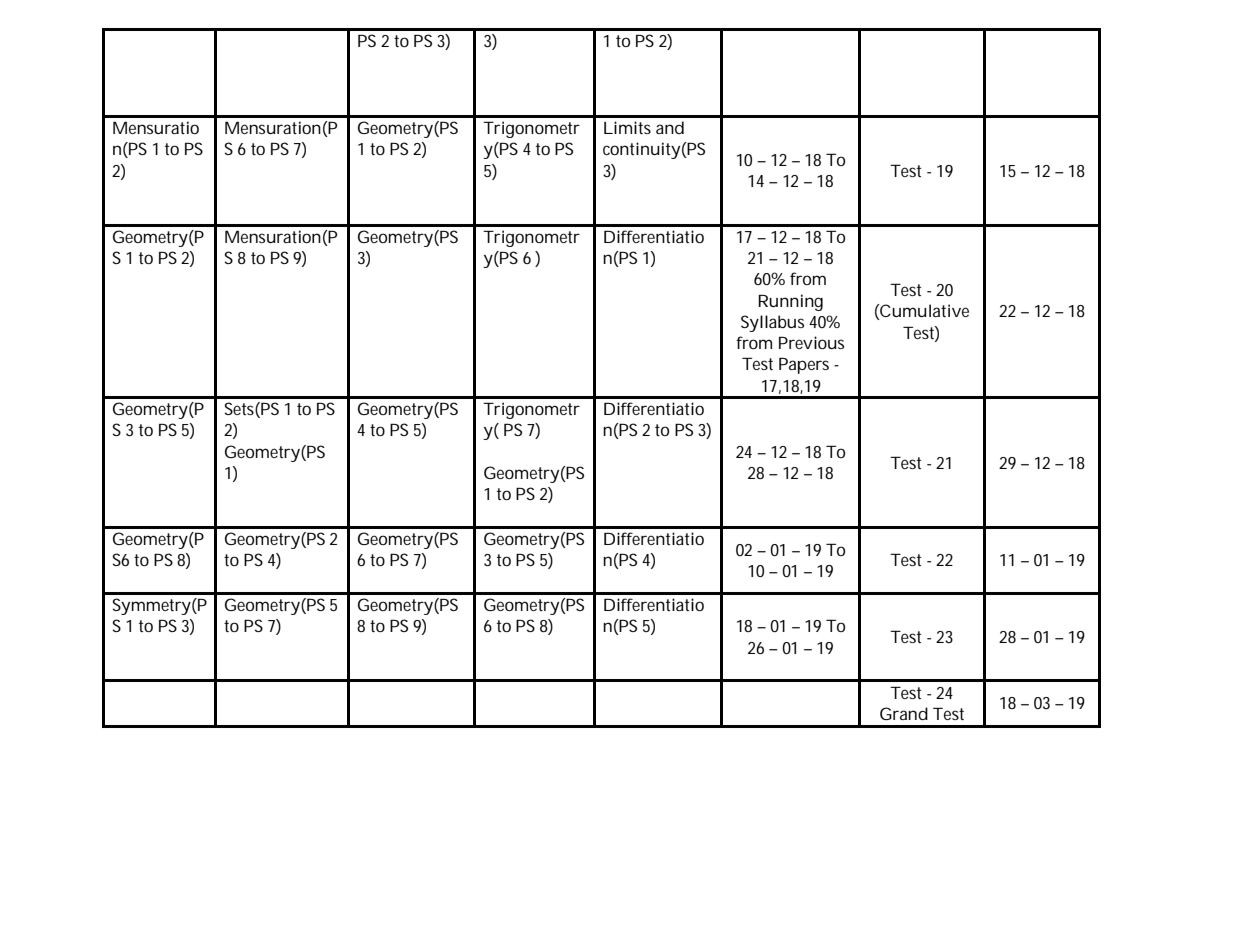 This image has height=952, width=1233. What do you see at coordinates (772, 323) in the image?
I see `Syllabus` at bounding box center [772, 323].
